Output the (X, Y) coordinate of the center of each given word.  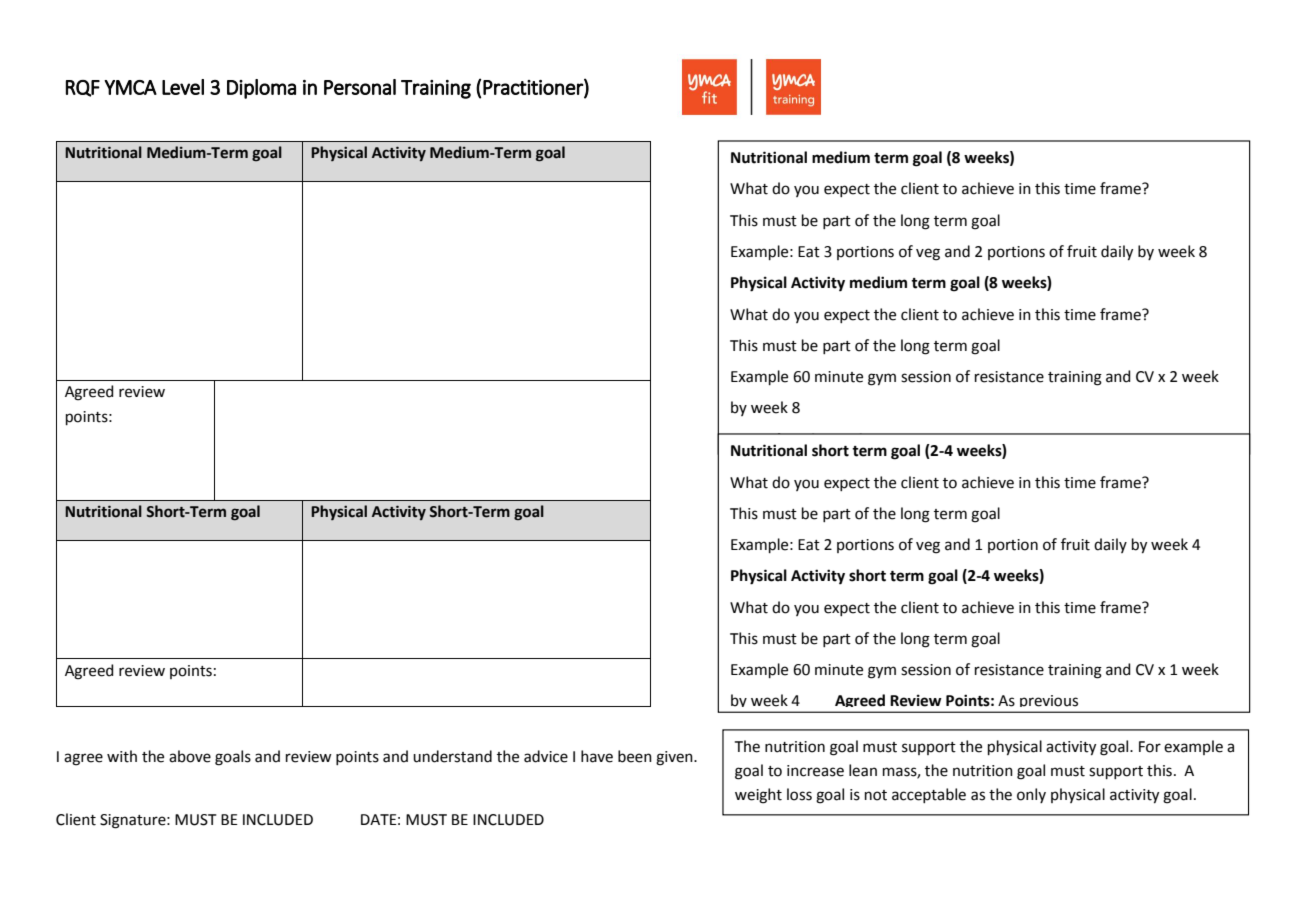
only (1031, 795)
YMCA (130, 87)
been (635, 756)
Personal (360, 87)
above (190, 756)
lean (863, 770)
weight (758, 796)
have (597, 756)
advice (546, 756)
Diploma (261, 89)
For (1150, 747)
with (122, 756)
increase (815, 771)
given (675, 758)
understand (452, 756)
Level (183, 87)
